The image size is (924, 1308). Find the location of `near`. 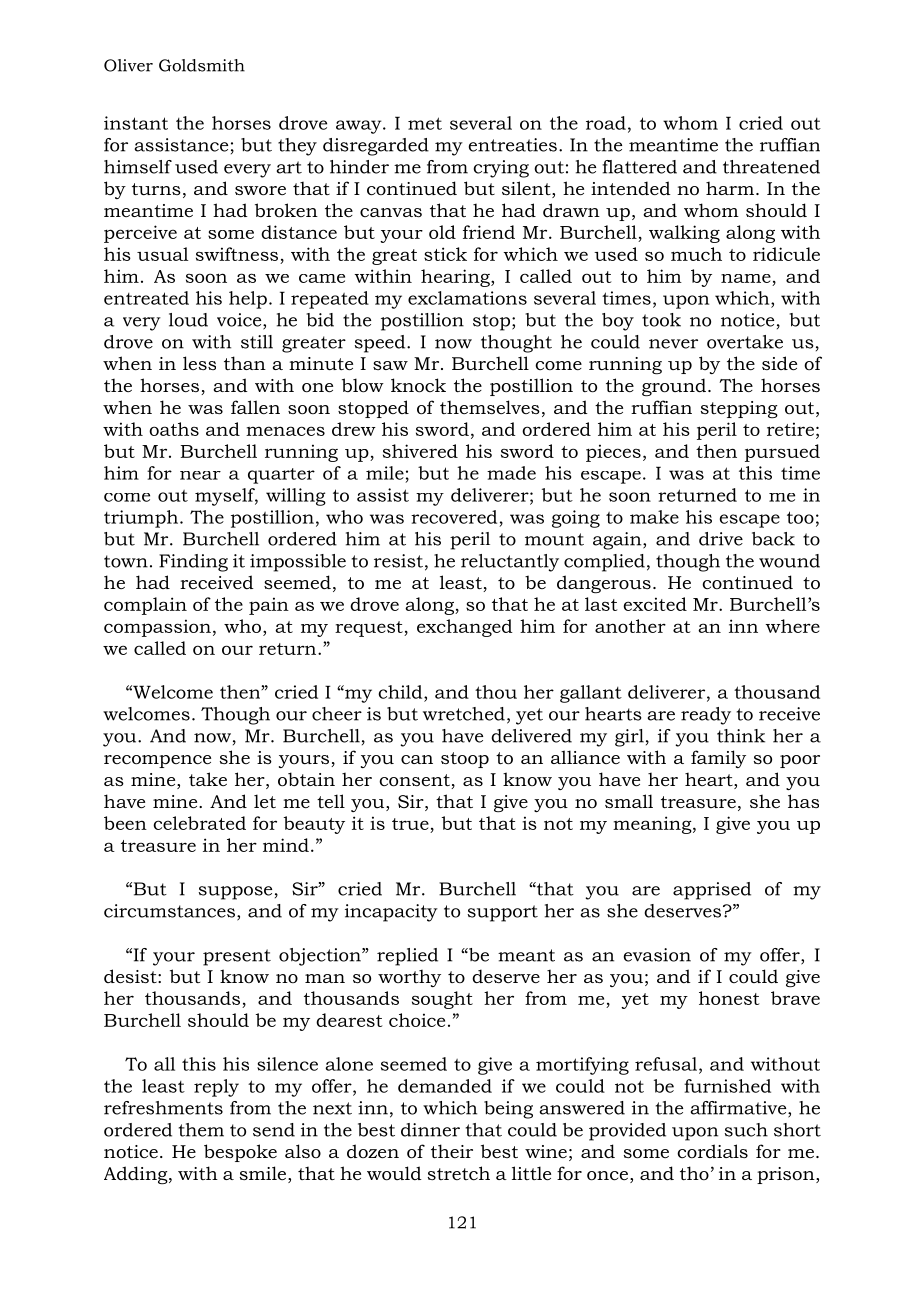

near is located at coordinates (200, 475).
